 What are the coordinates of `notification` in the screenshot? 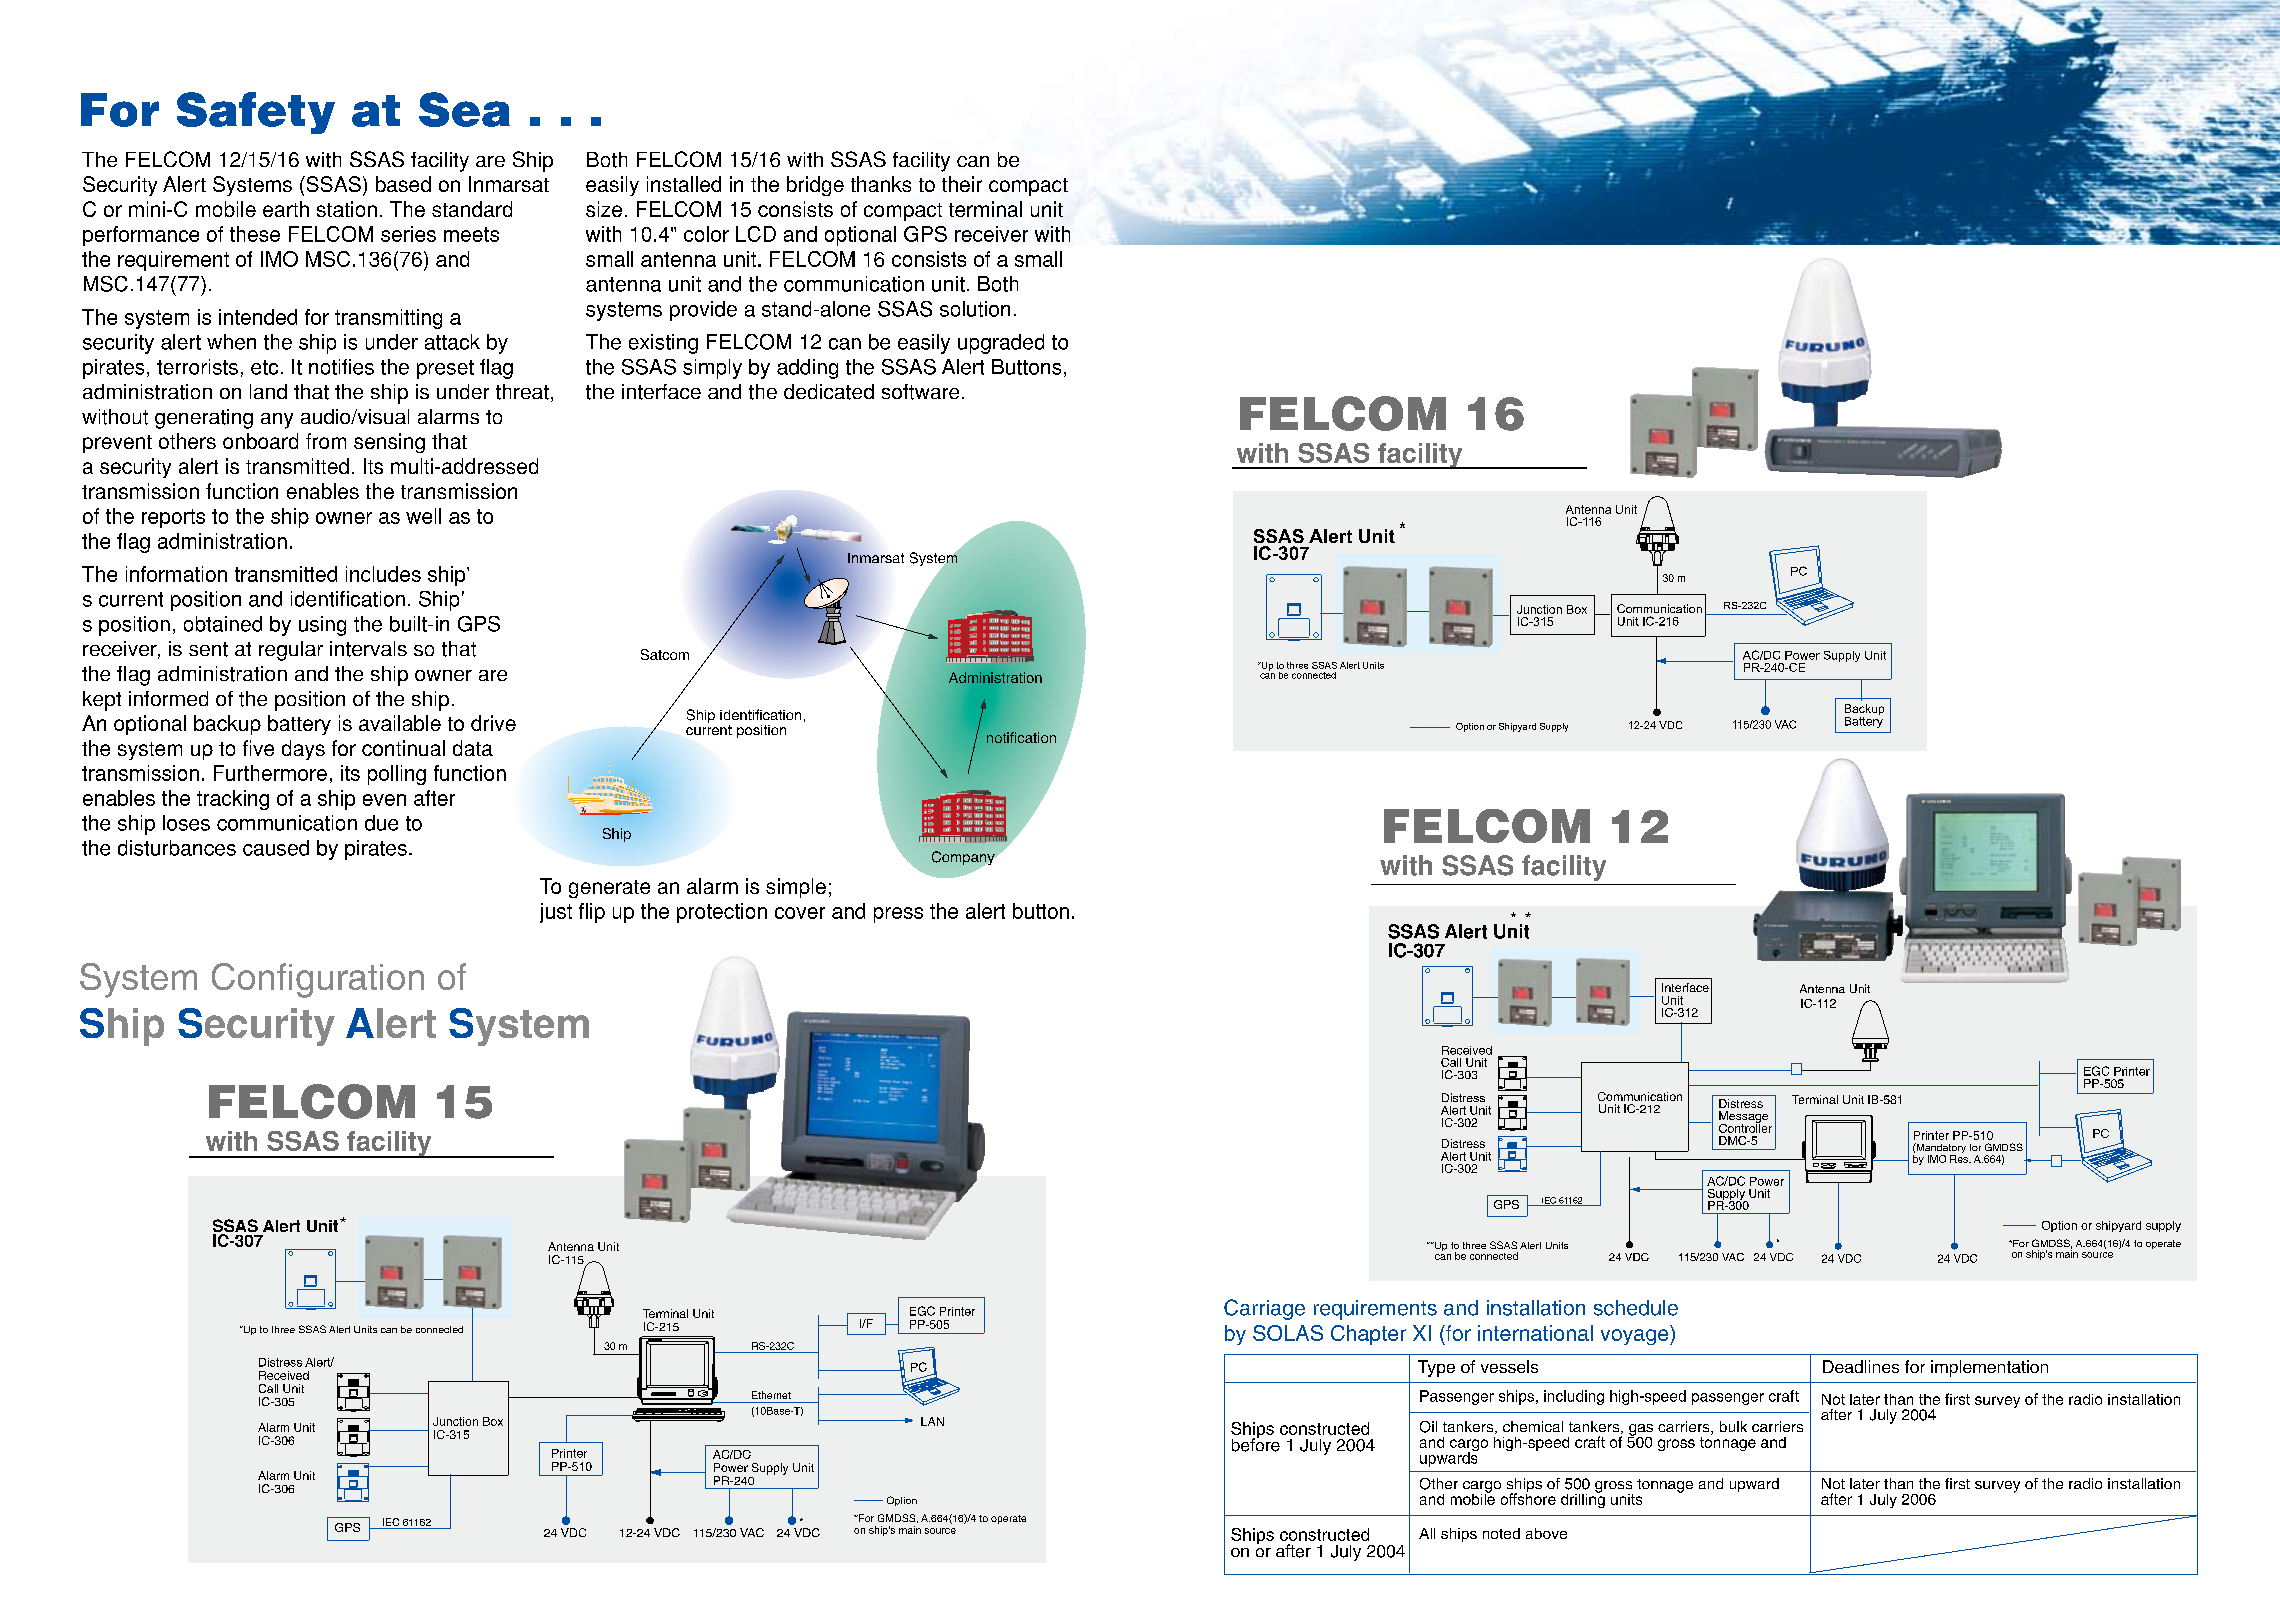 It's located at (1021, 737).
